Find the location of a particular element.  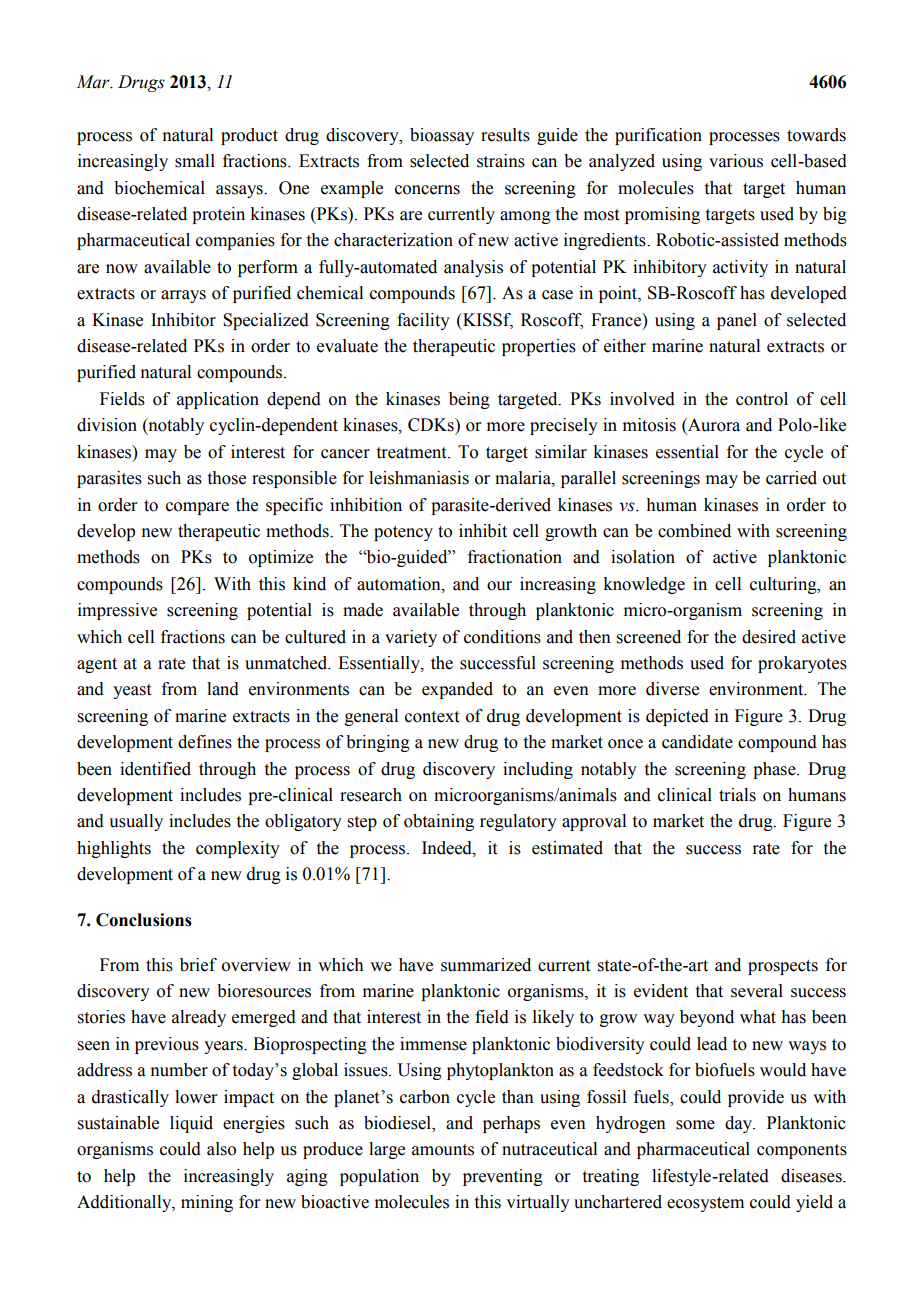

small is located at coordinates (195, 161).
